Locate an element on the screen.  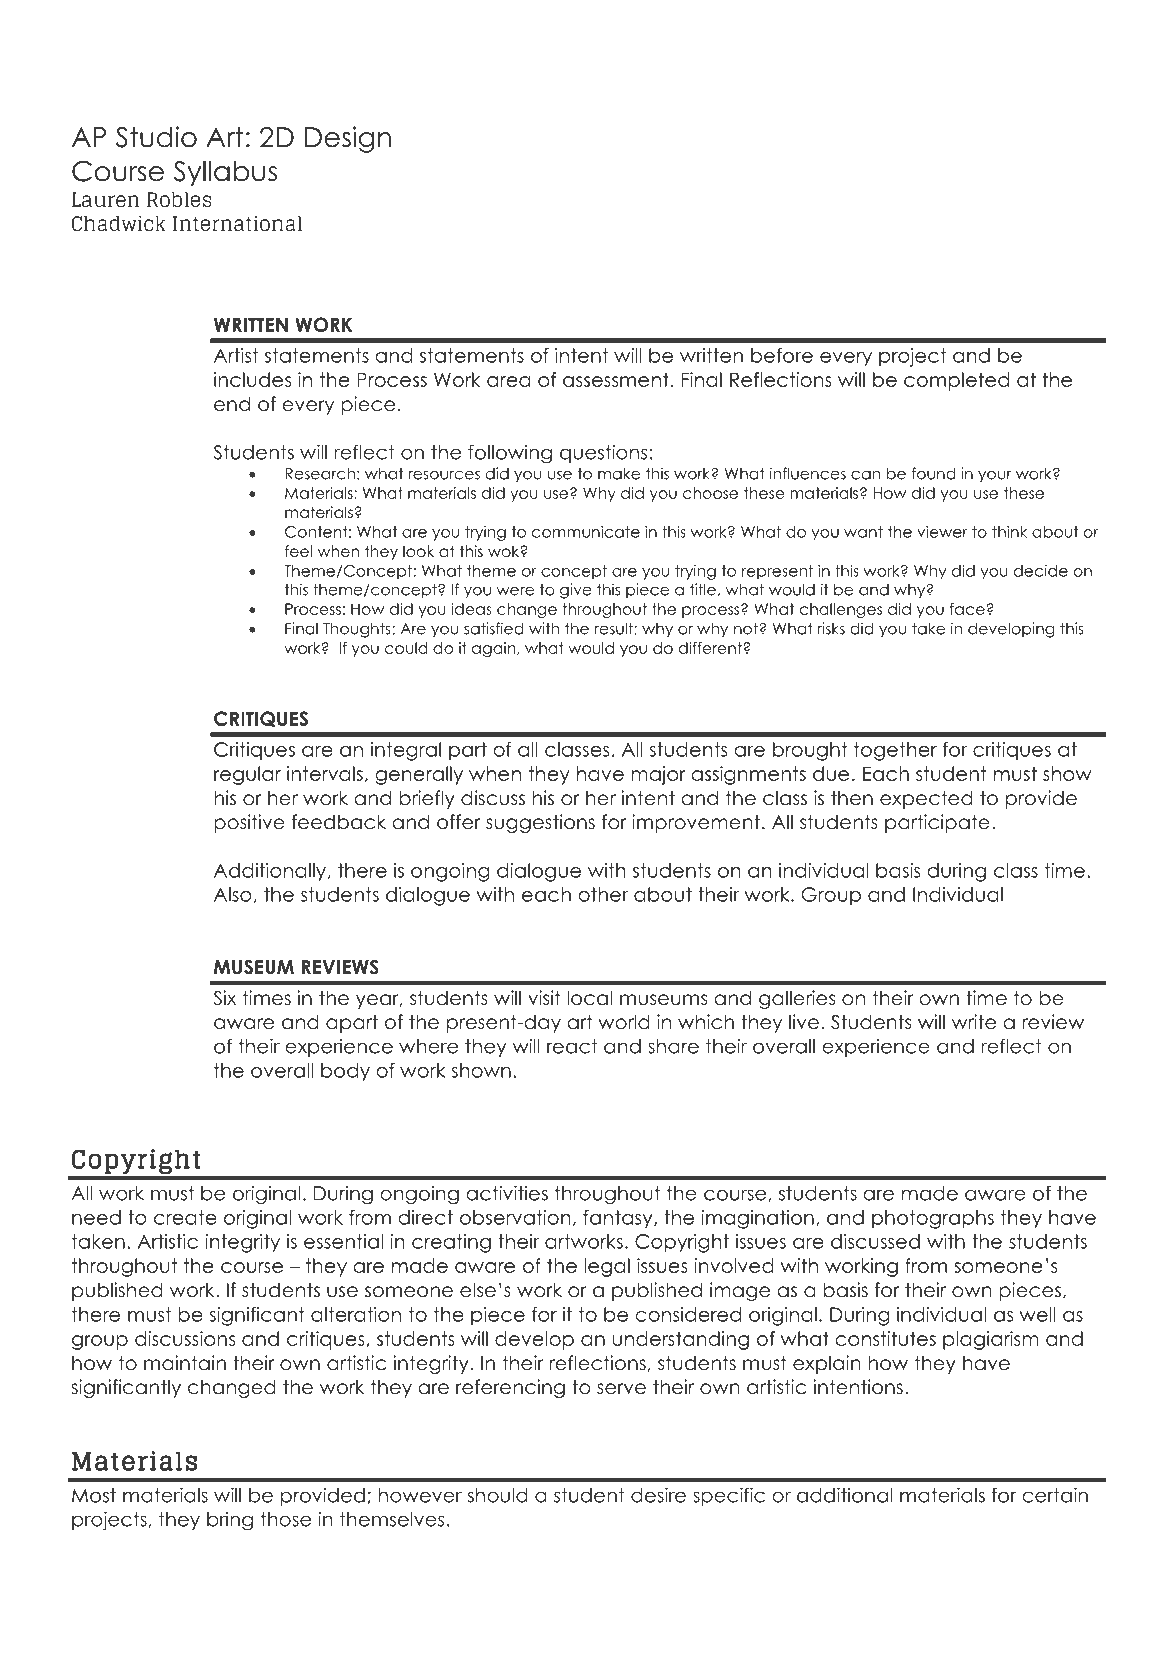
face is located at coordinates (967, 609).
